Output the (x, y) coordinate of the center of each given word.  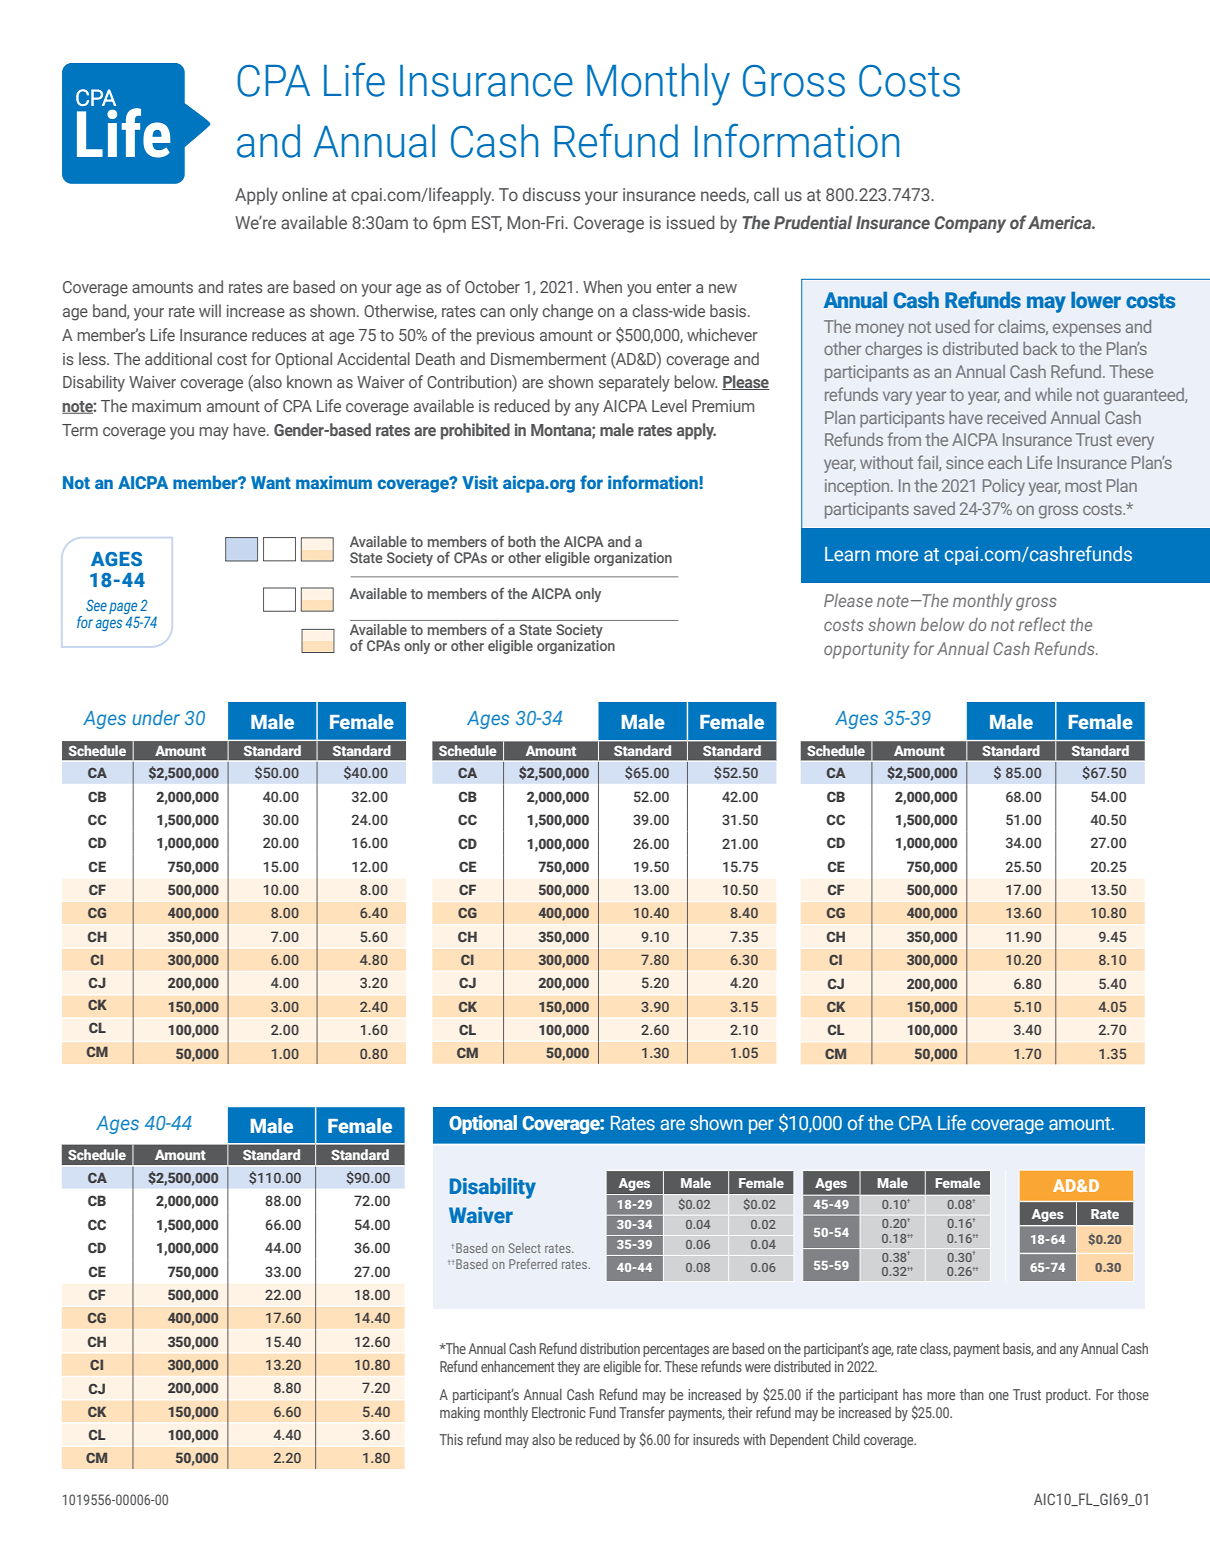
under (156, 717)
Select (525, 1248)
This (451, 1439)
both (522, 541)
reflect (1042, 624)
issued (691, 222)
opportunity (866, 650)
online (305, 194)
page (123, 608)
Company (970, 224)
